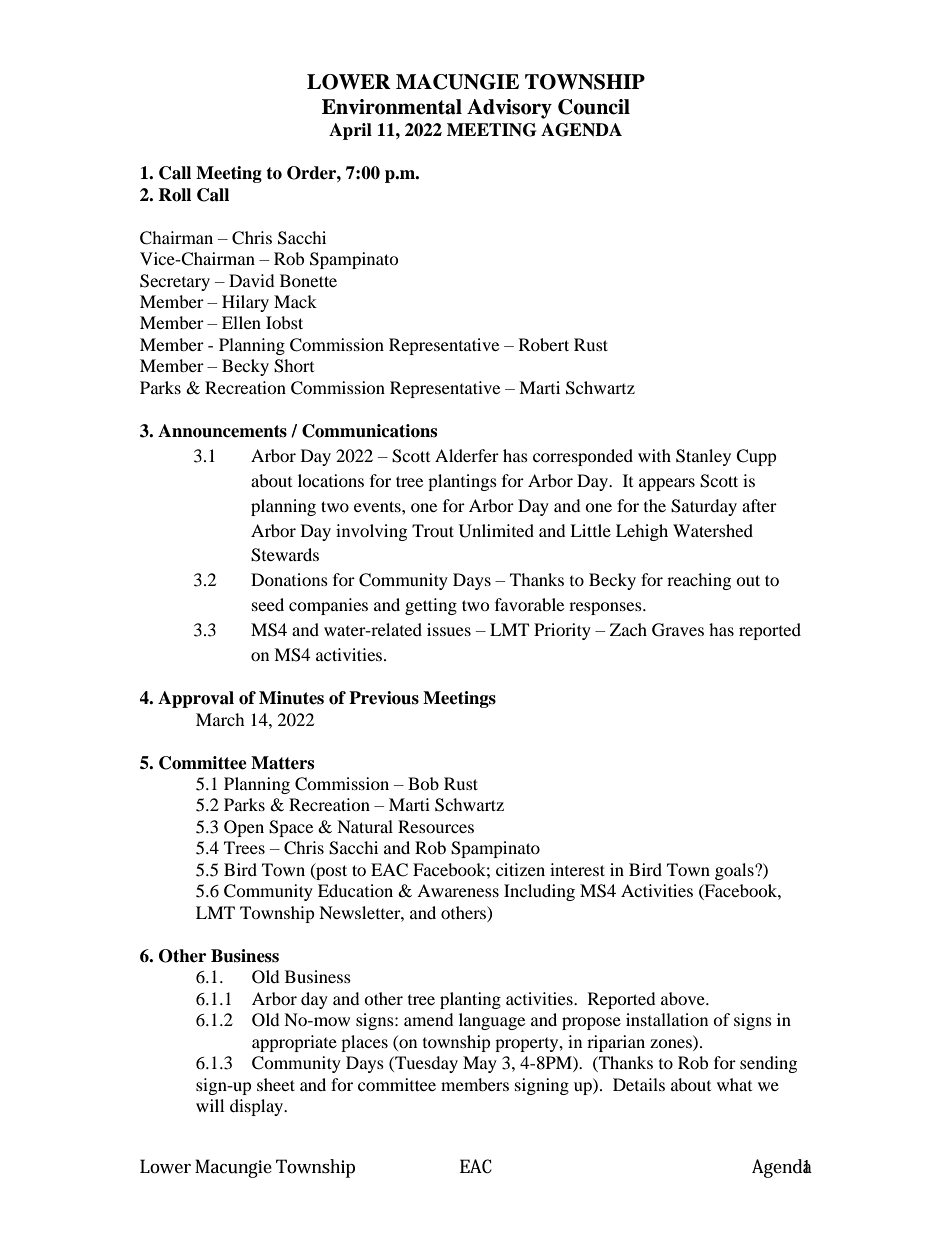 The width and height of the screenshot is (952, 1233). What do you see at coordinates (244, 828) in the screenshot?
I see `Open` at bounding box center [244, 828].
